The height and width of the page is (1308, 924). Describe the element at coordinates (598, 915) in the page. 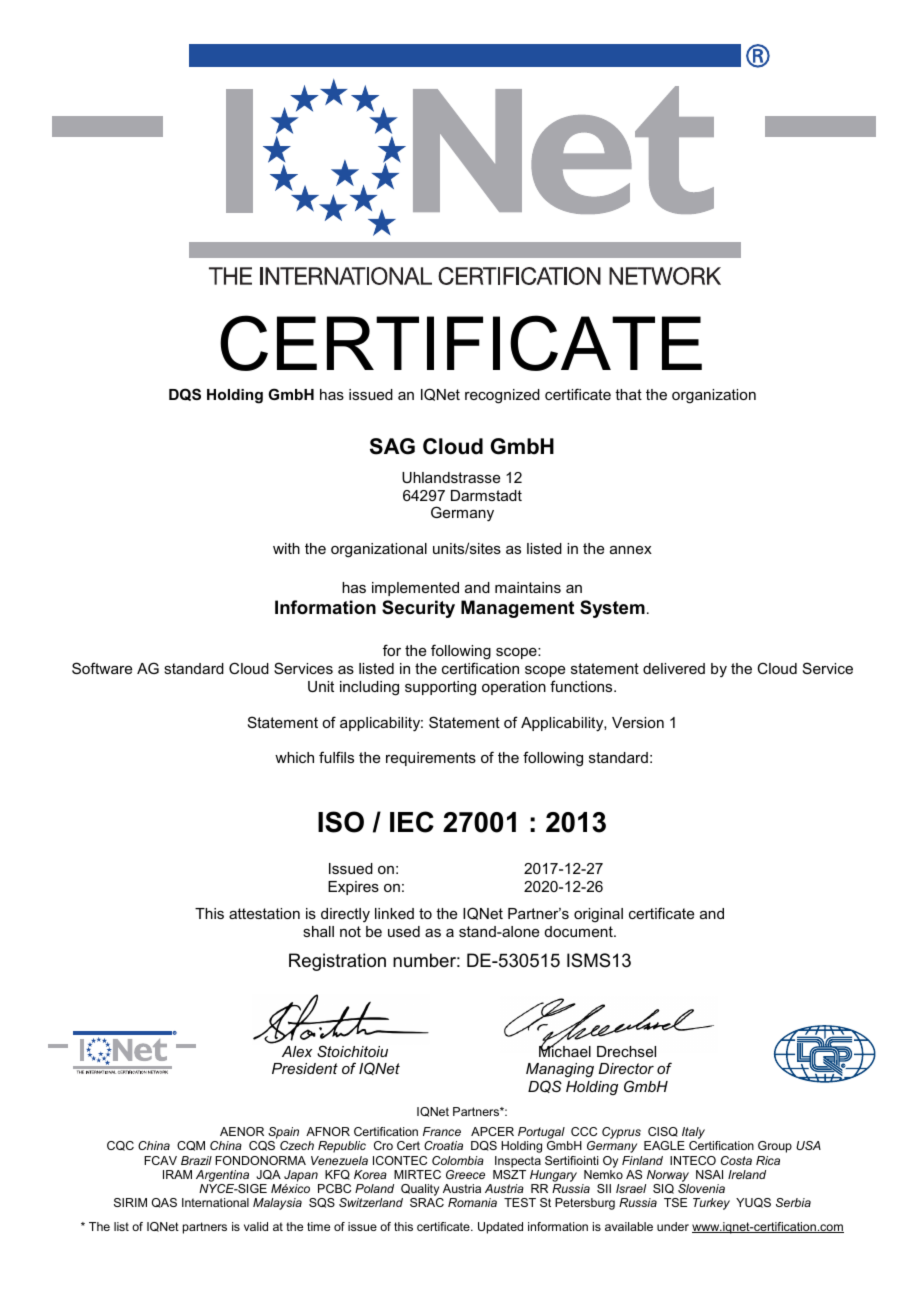

I see `original` at that location.
